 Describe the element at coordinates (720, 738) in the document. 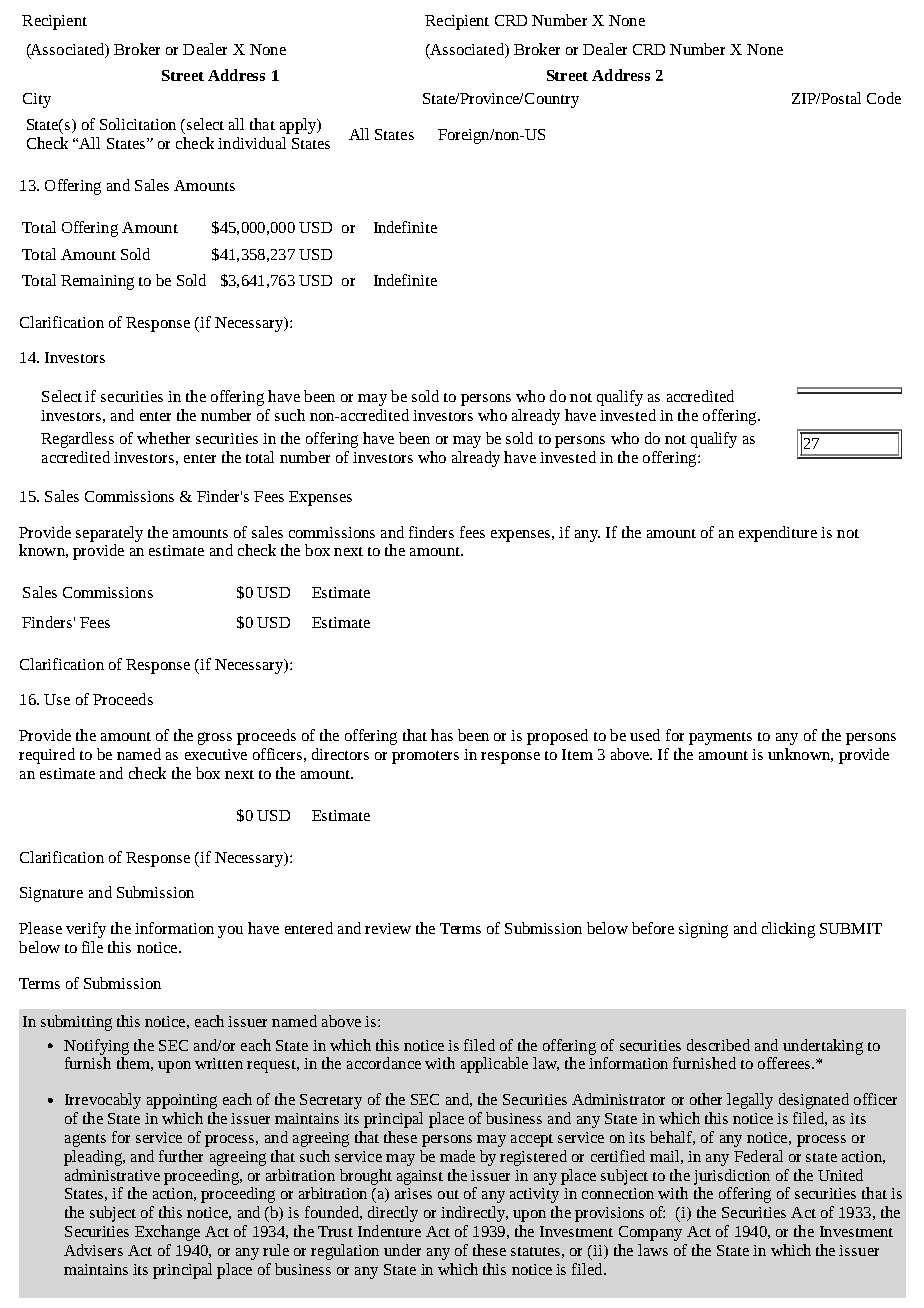

I see `payments` at that location.
